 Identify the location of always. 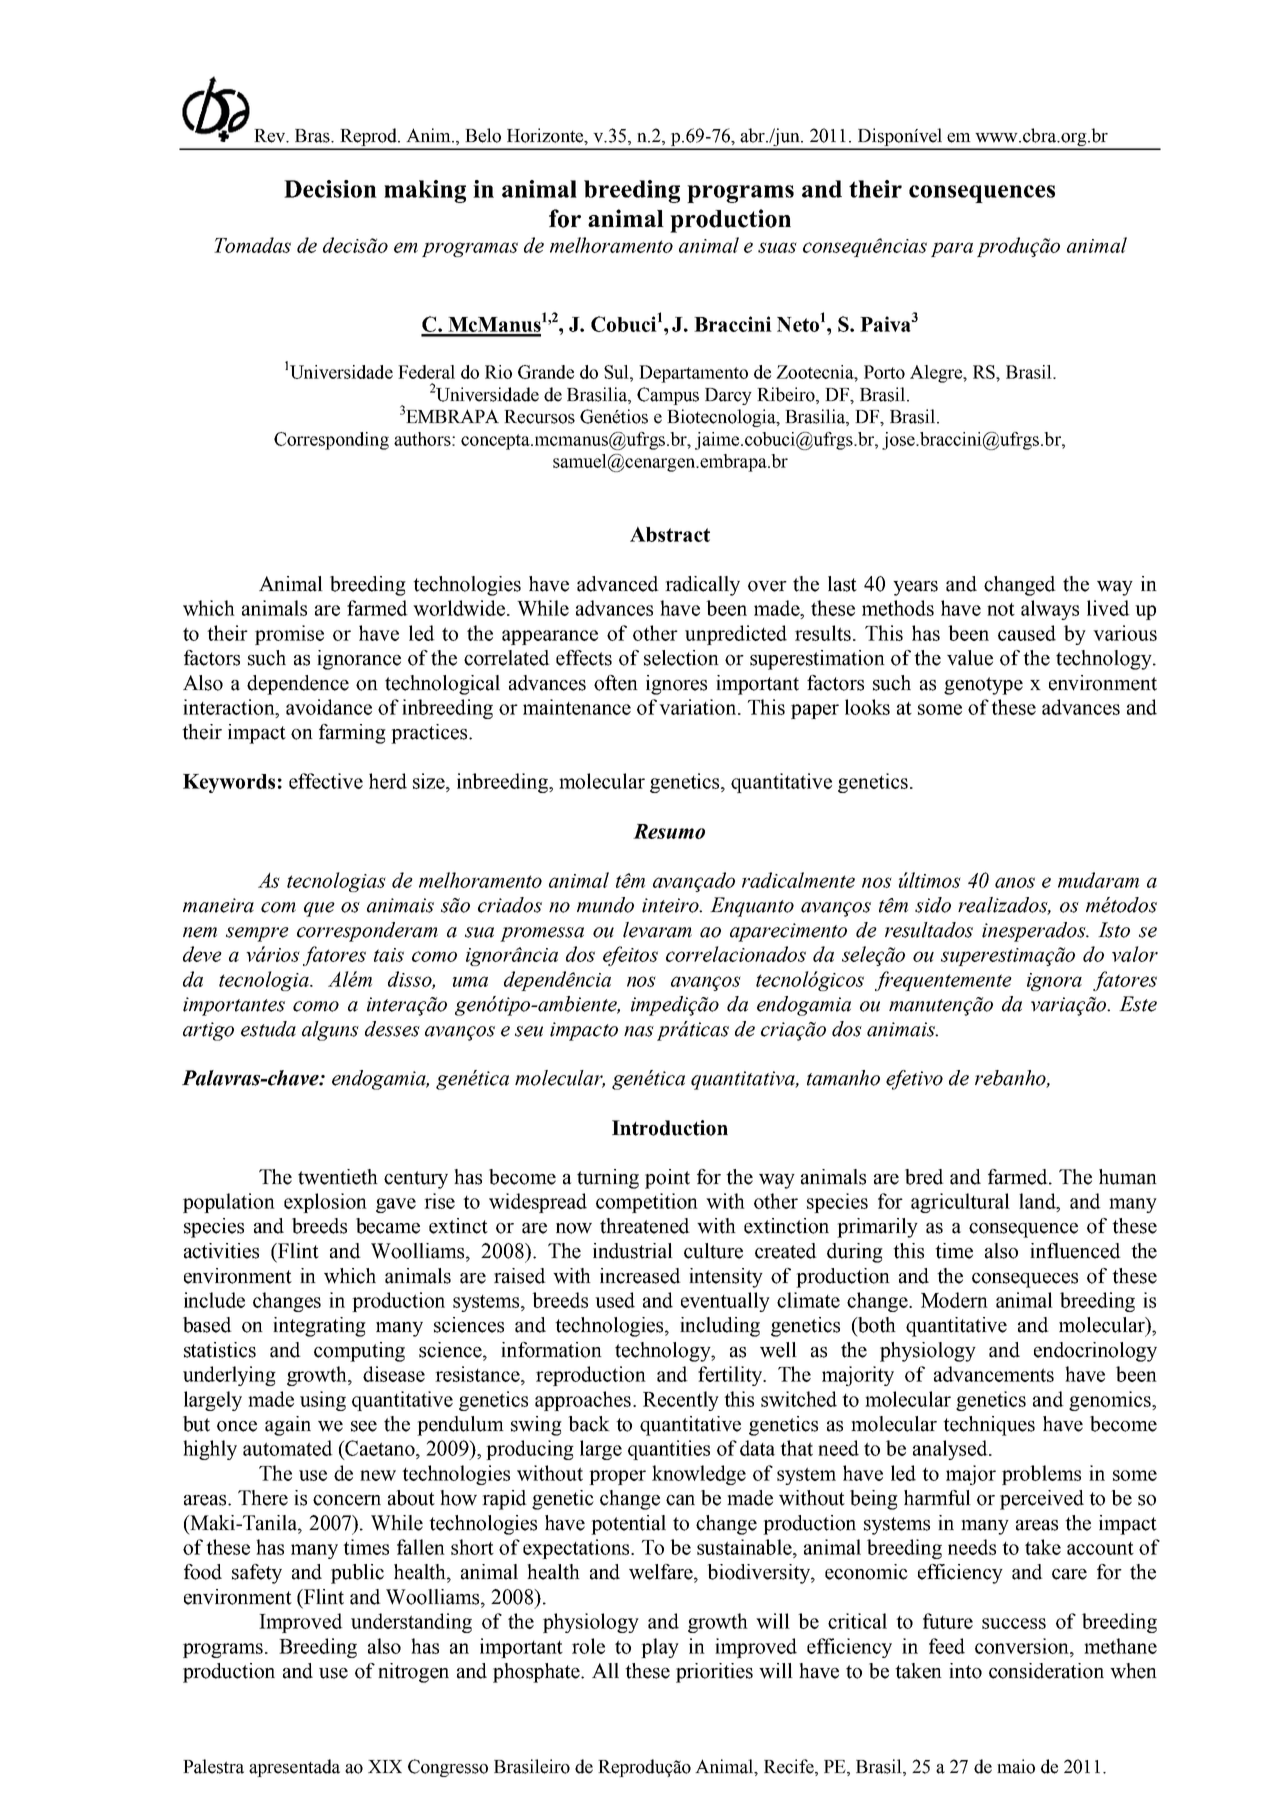
(1050, 610).
